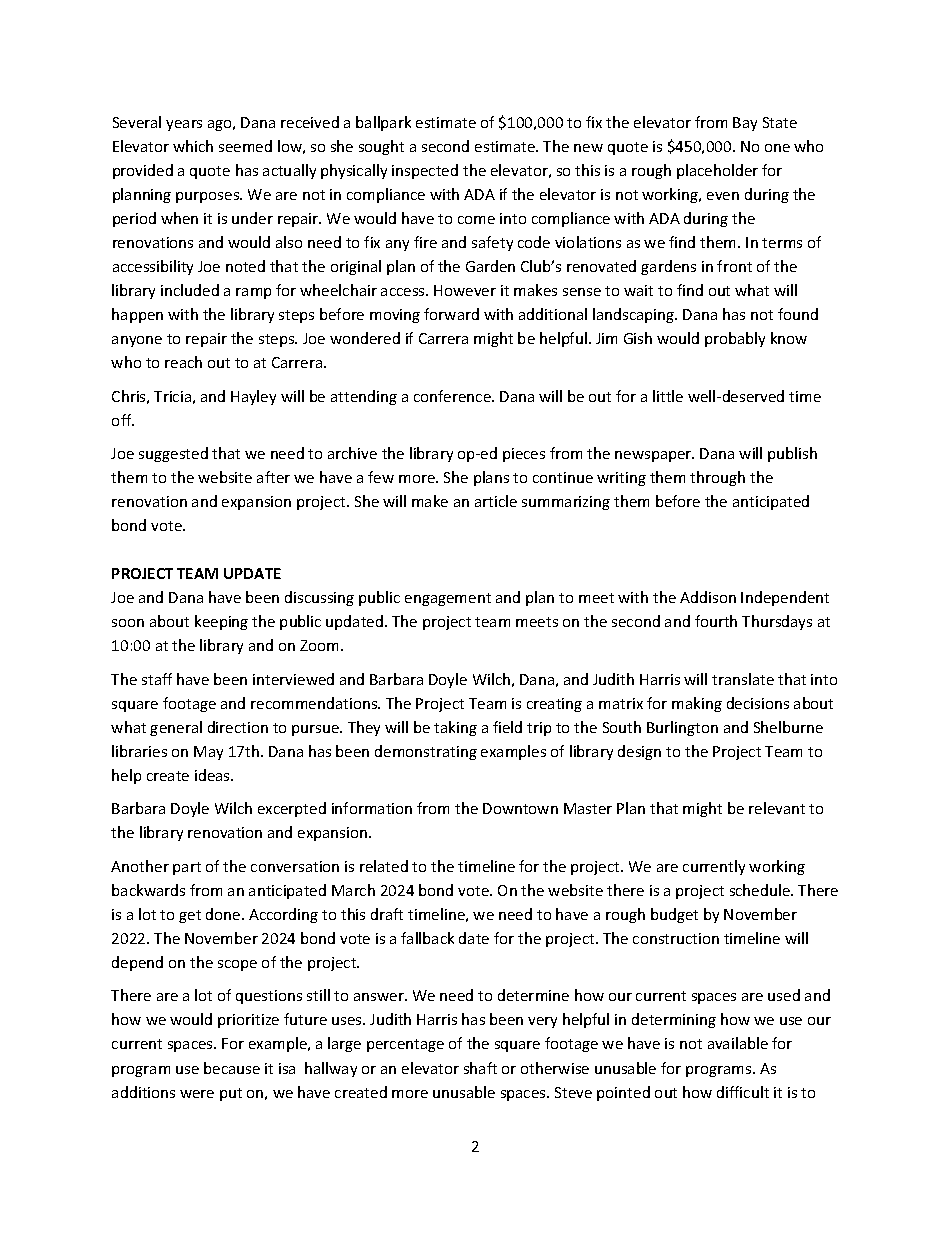 The width and height of the document is (952, 1233). Describe the element at coordinates (232, 1068) in the document. I see `because` at that location.
